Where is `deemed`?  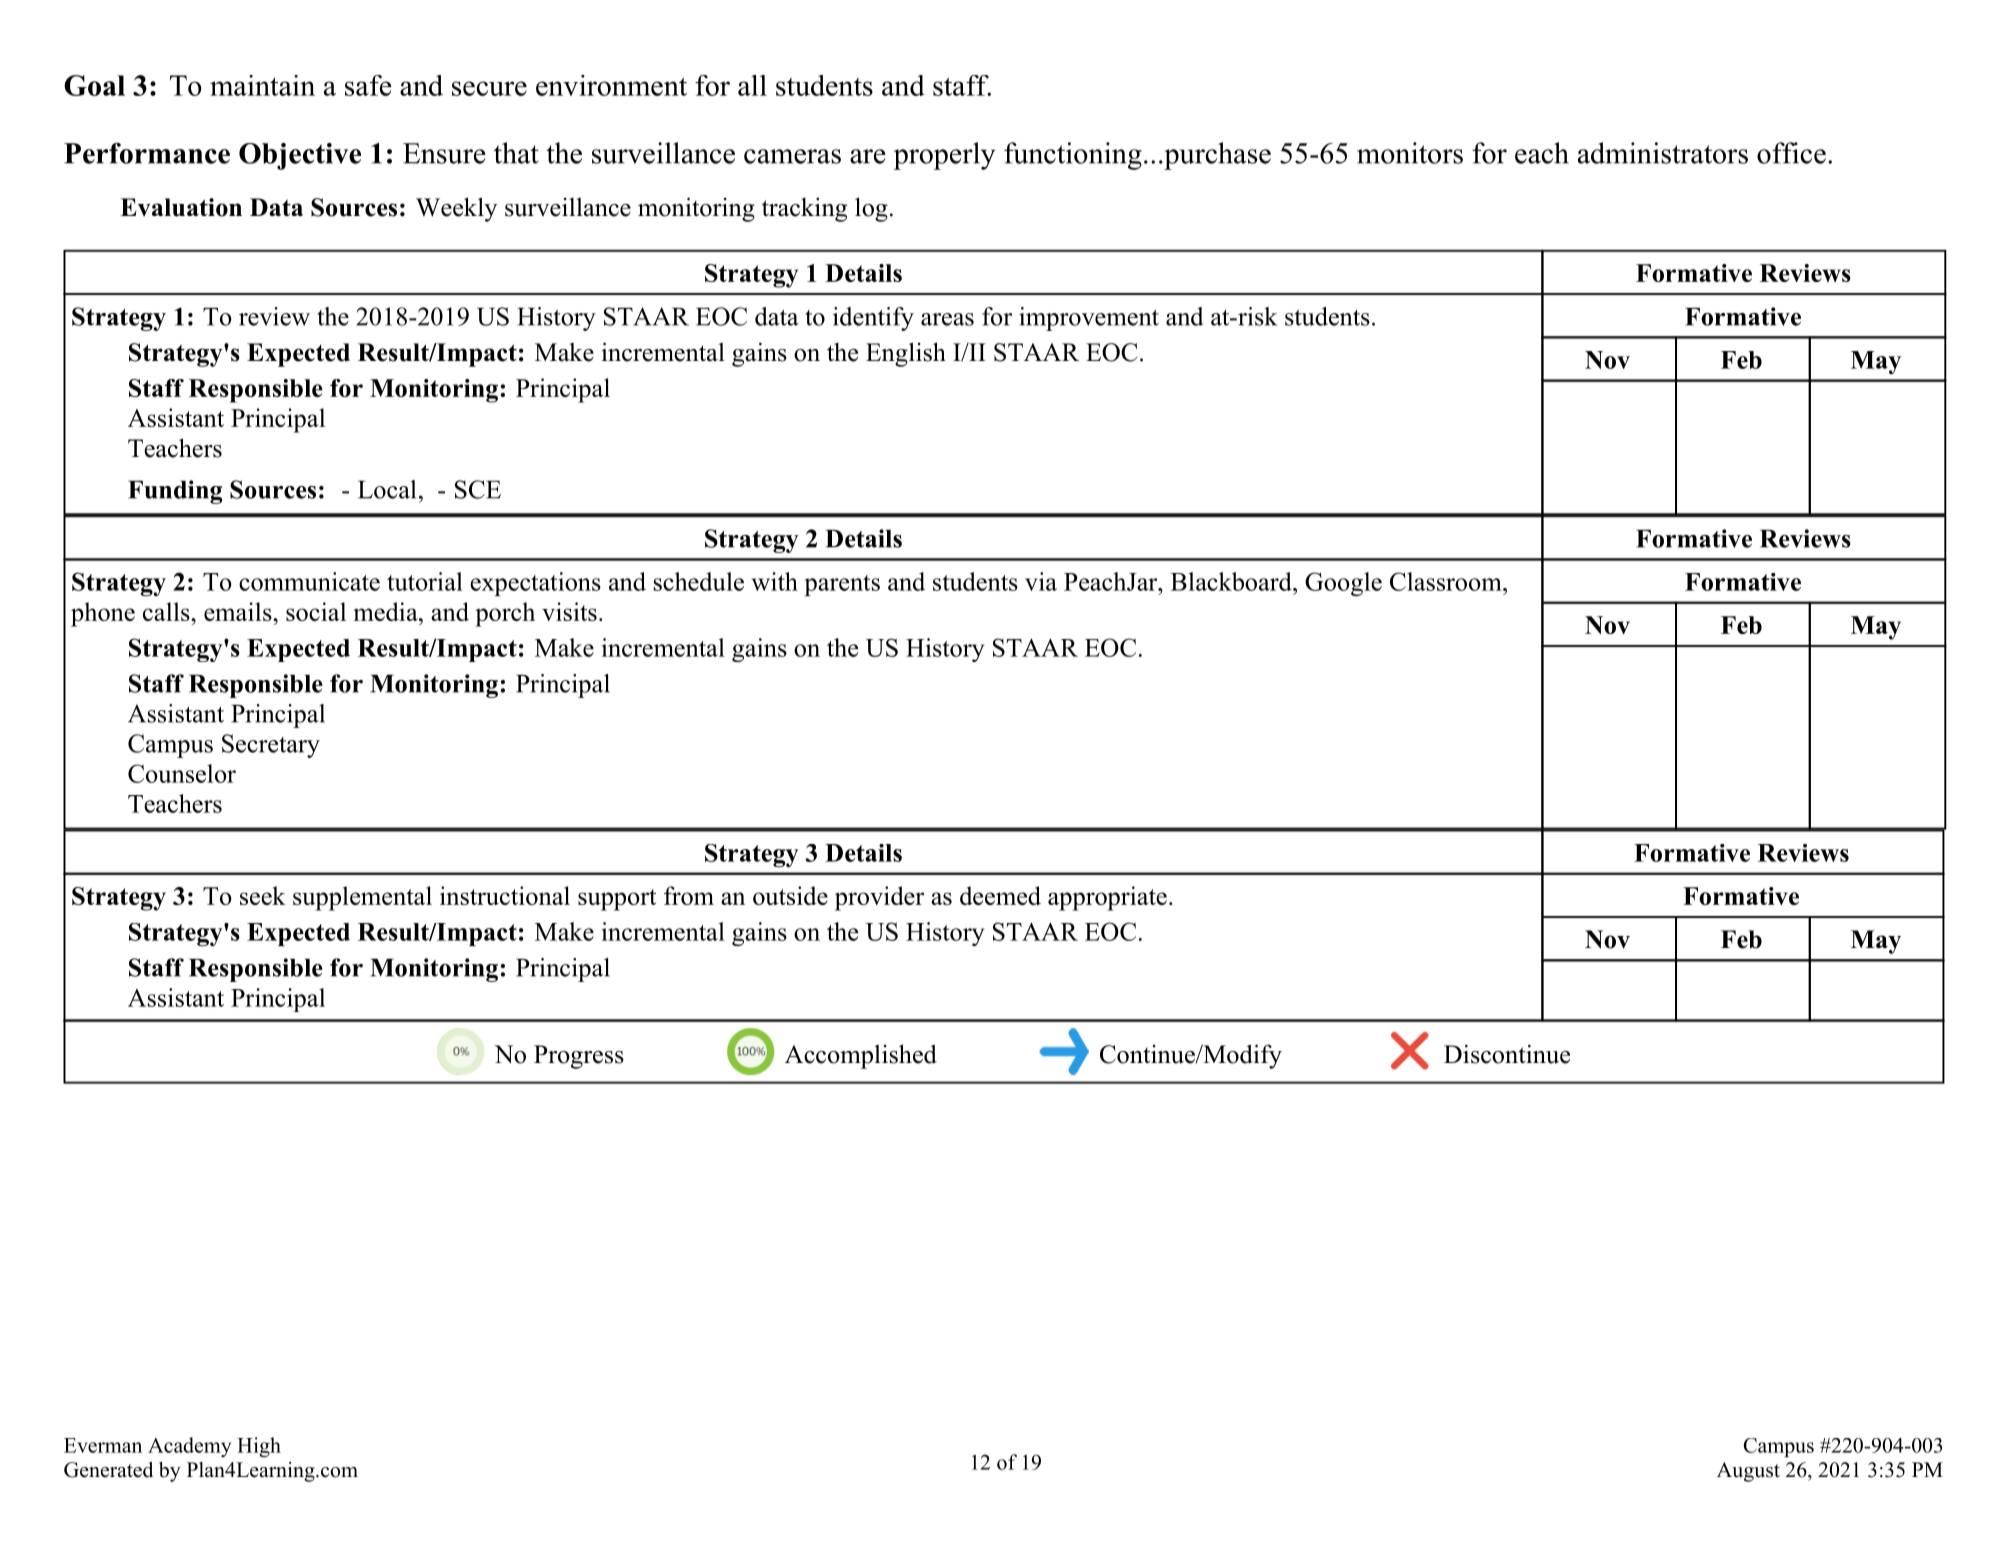
deemed is located at coordinates (1000, 895).
